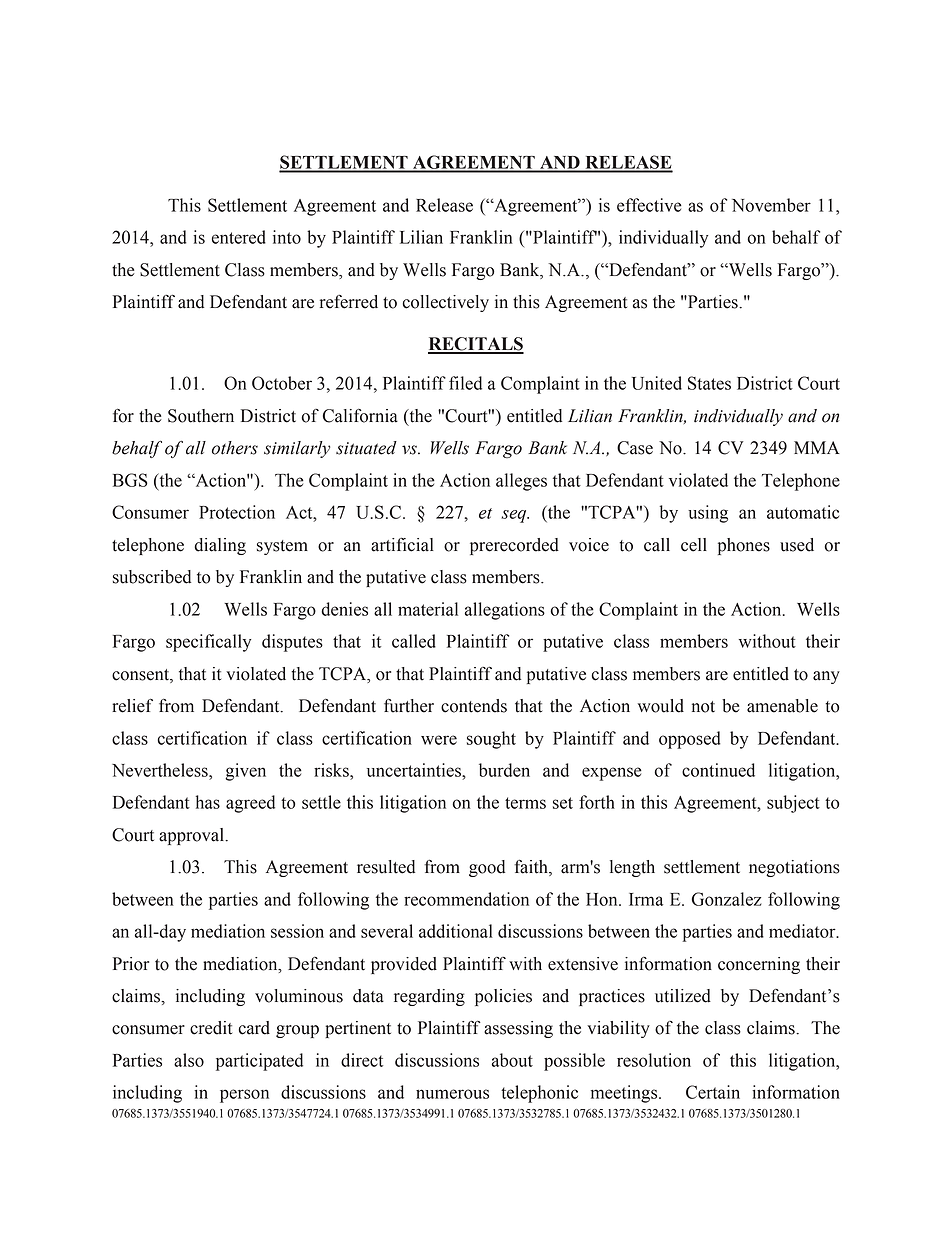  Describe the element at coordinates (201, 416) in the screenshot. I see `Southern` at that location.
